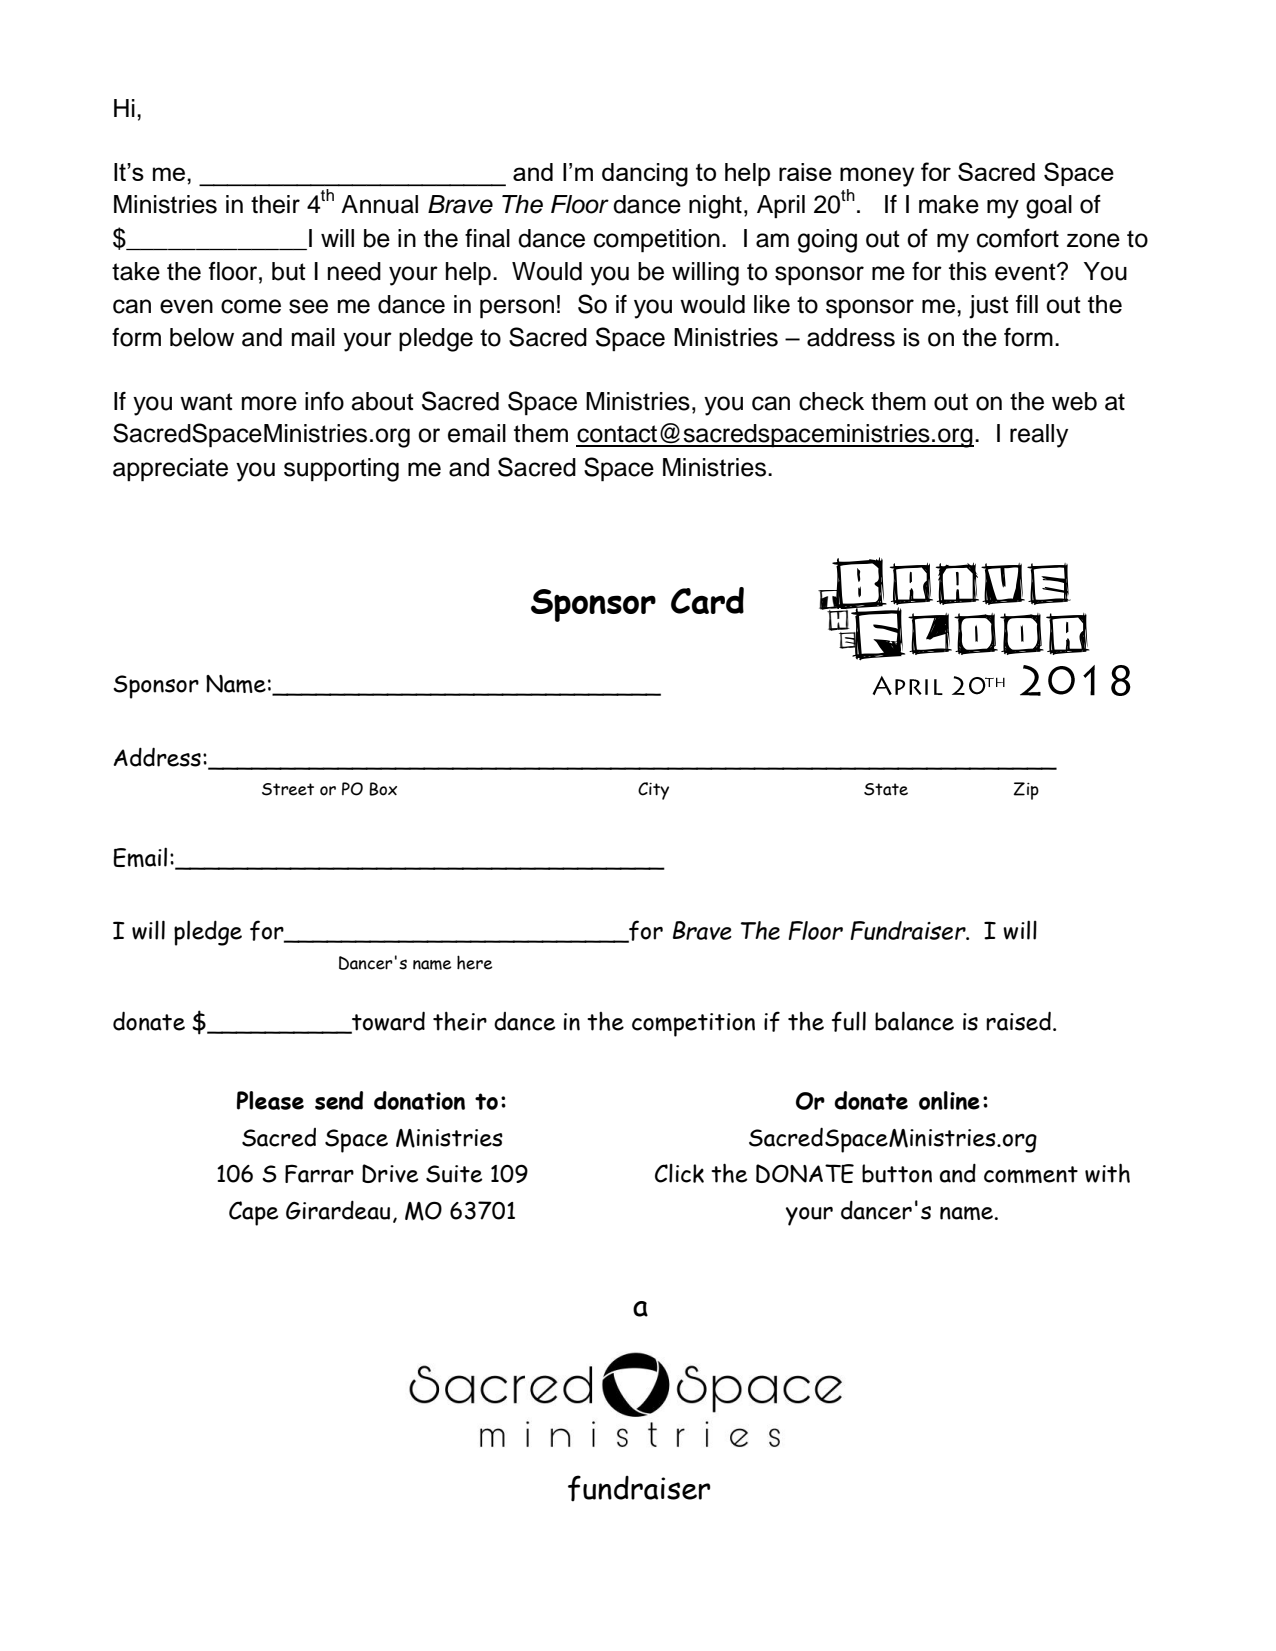 The height and width of the page is (1651, 1276). Describe the element at coordinates (254, 1213) in the page. I see `Cape` at that location.
